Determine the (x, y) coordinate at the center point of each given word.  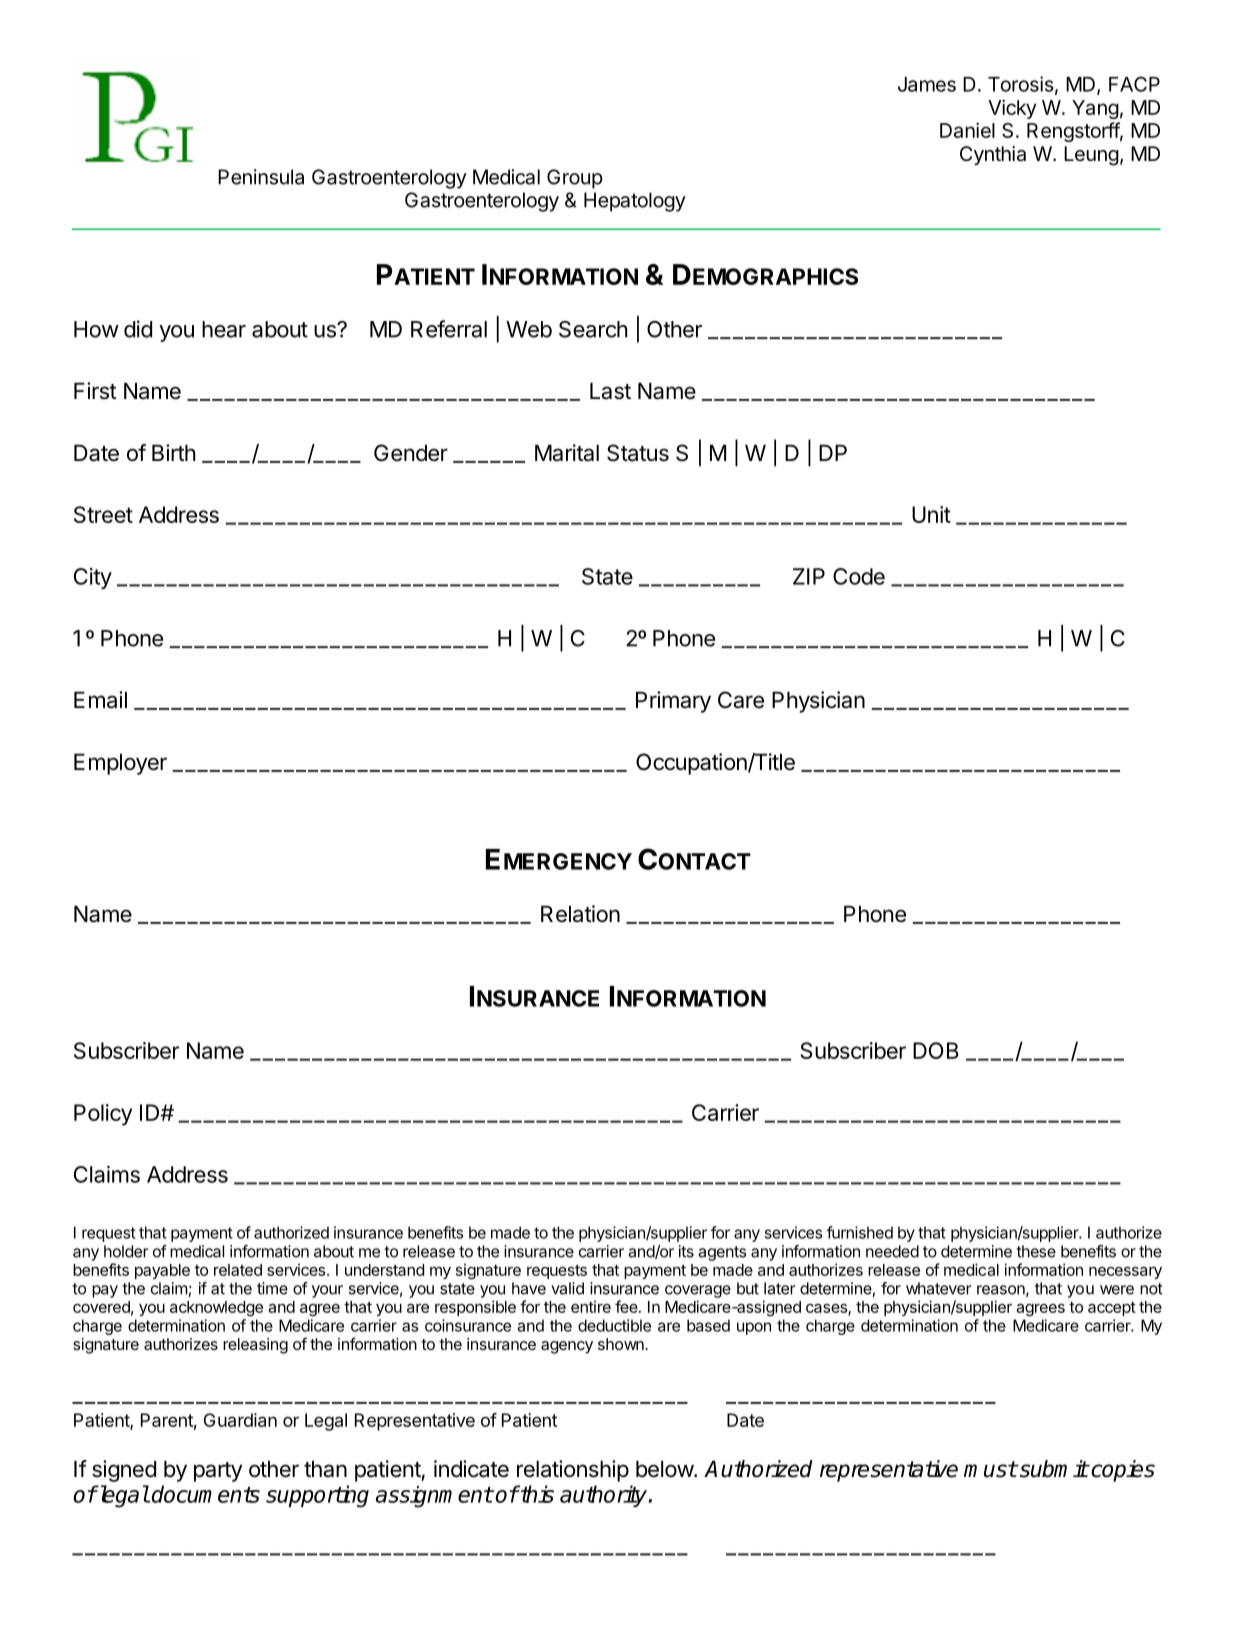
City (93, 578)
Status (638, 453)
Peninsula (261, 177)
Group (575, 179)
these (1036, 1251)
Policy (103, 1115)
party (218, 1472)
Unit (931, 514)
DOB (936, 1050)
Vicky (1012, 109)
